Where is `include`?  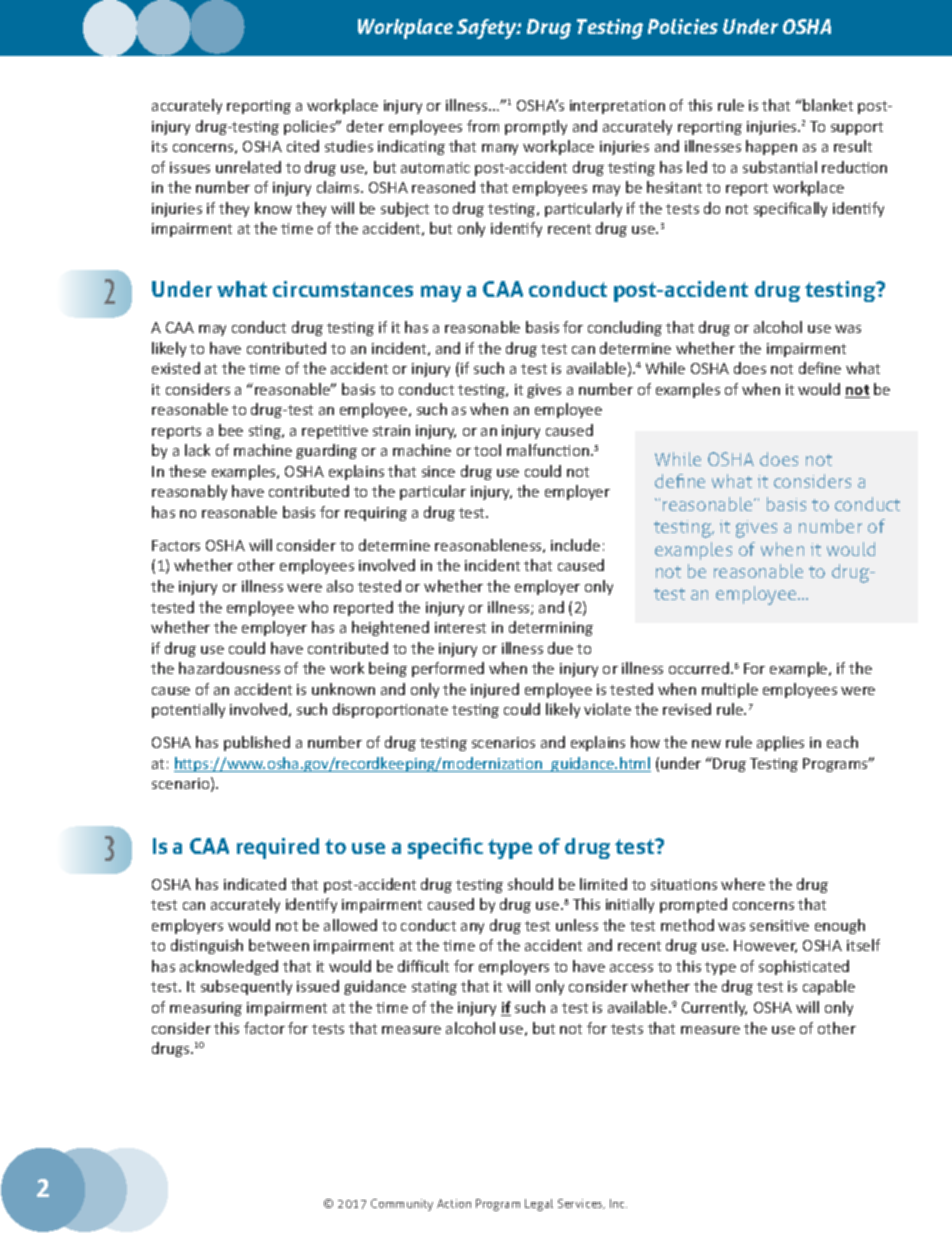 include is located at coordinates (575, 545).
